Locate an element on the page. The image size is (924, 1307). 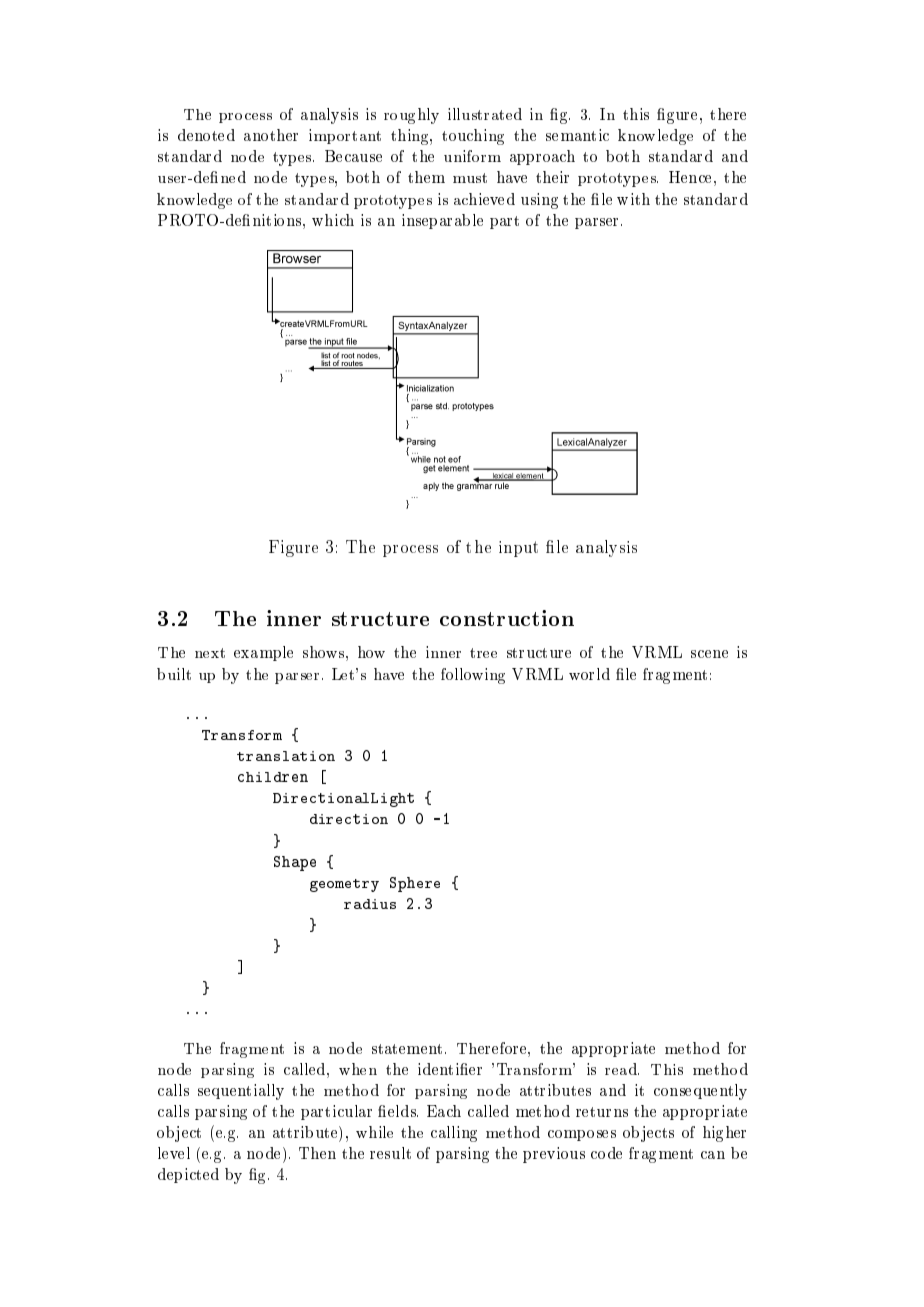
example is located at coordinates (263, 653).
